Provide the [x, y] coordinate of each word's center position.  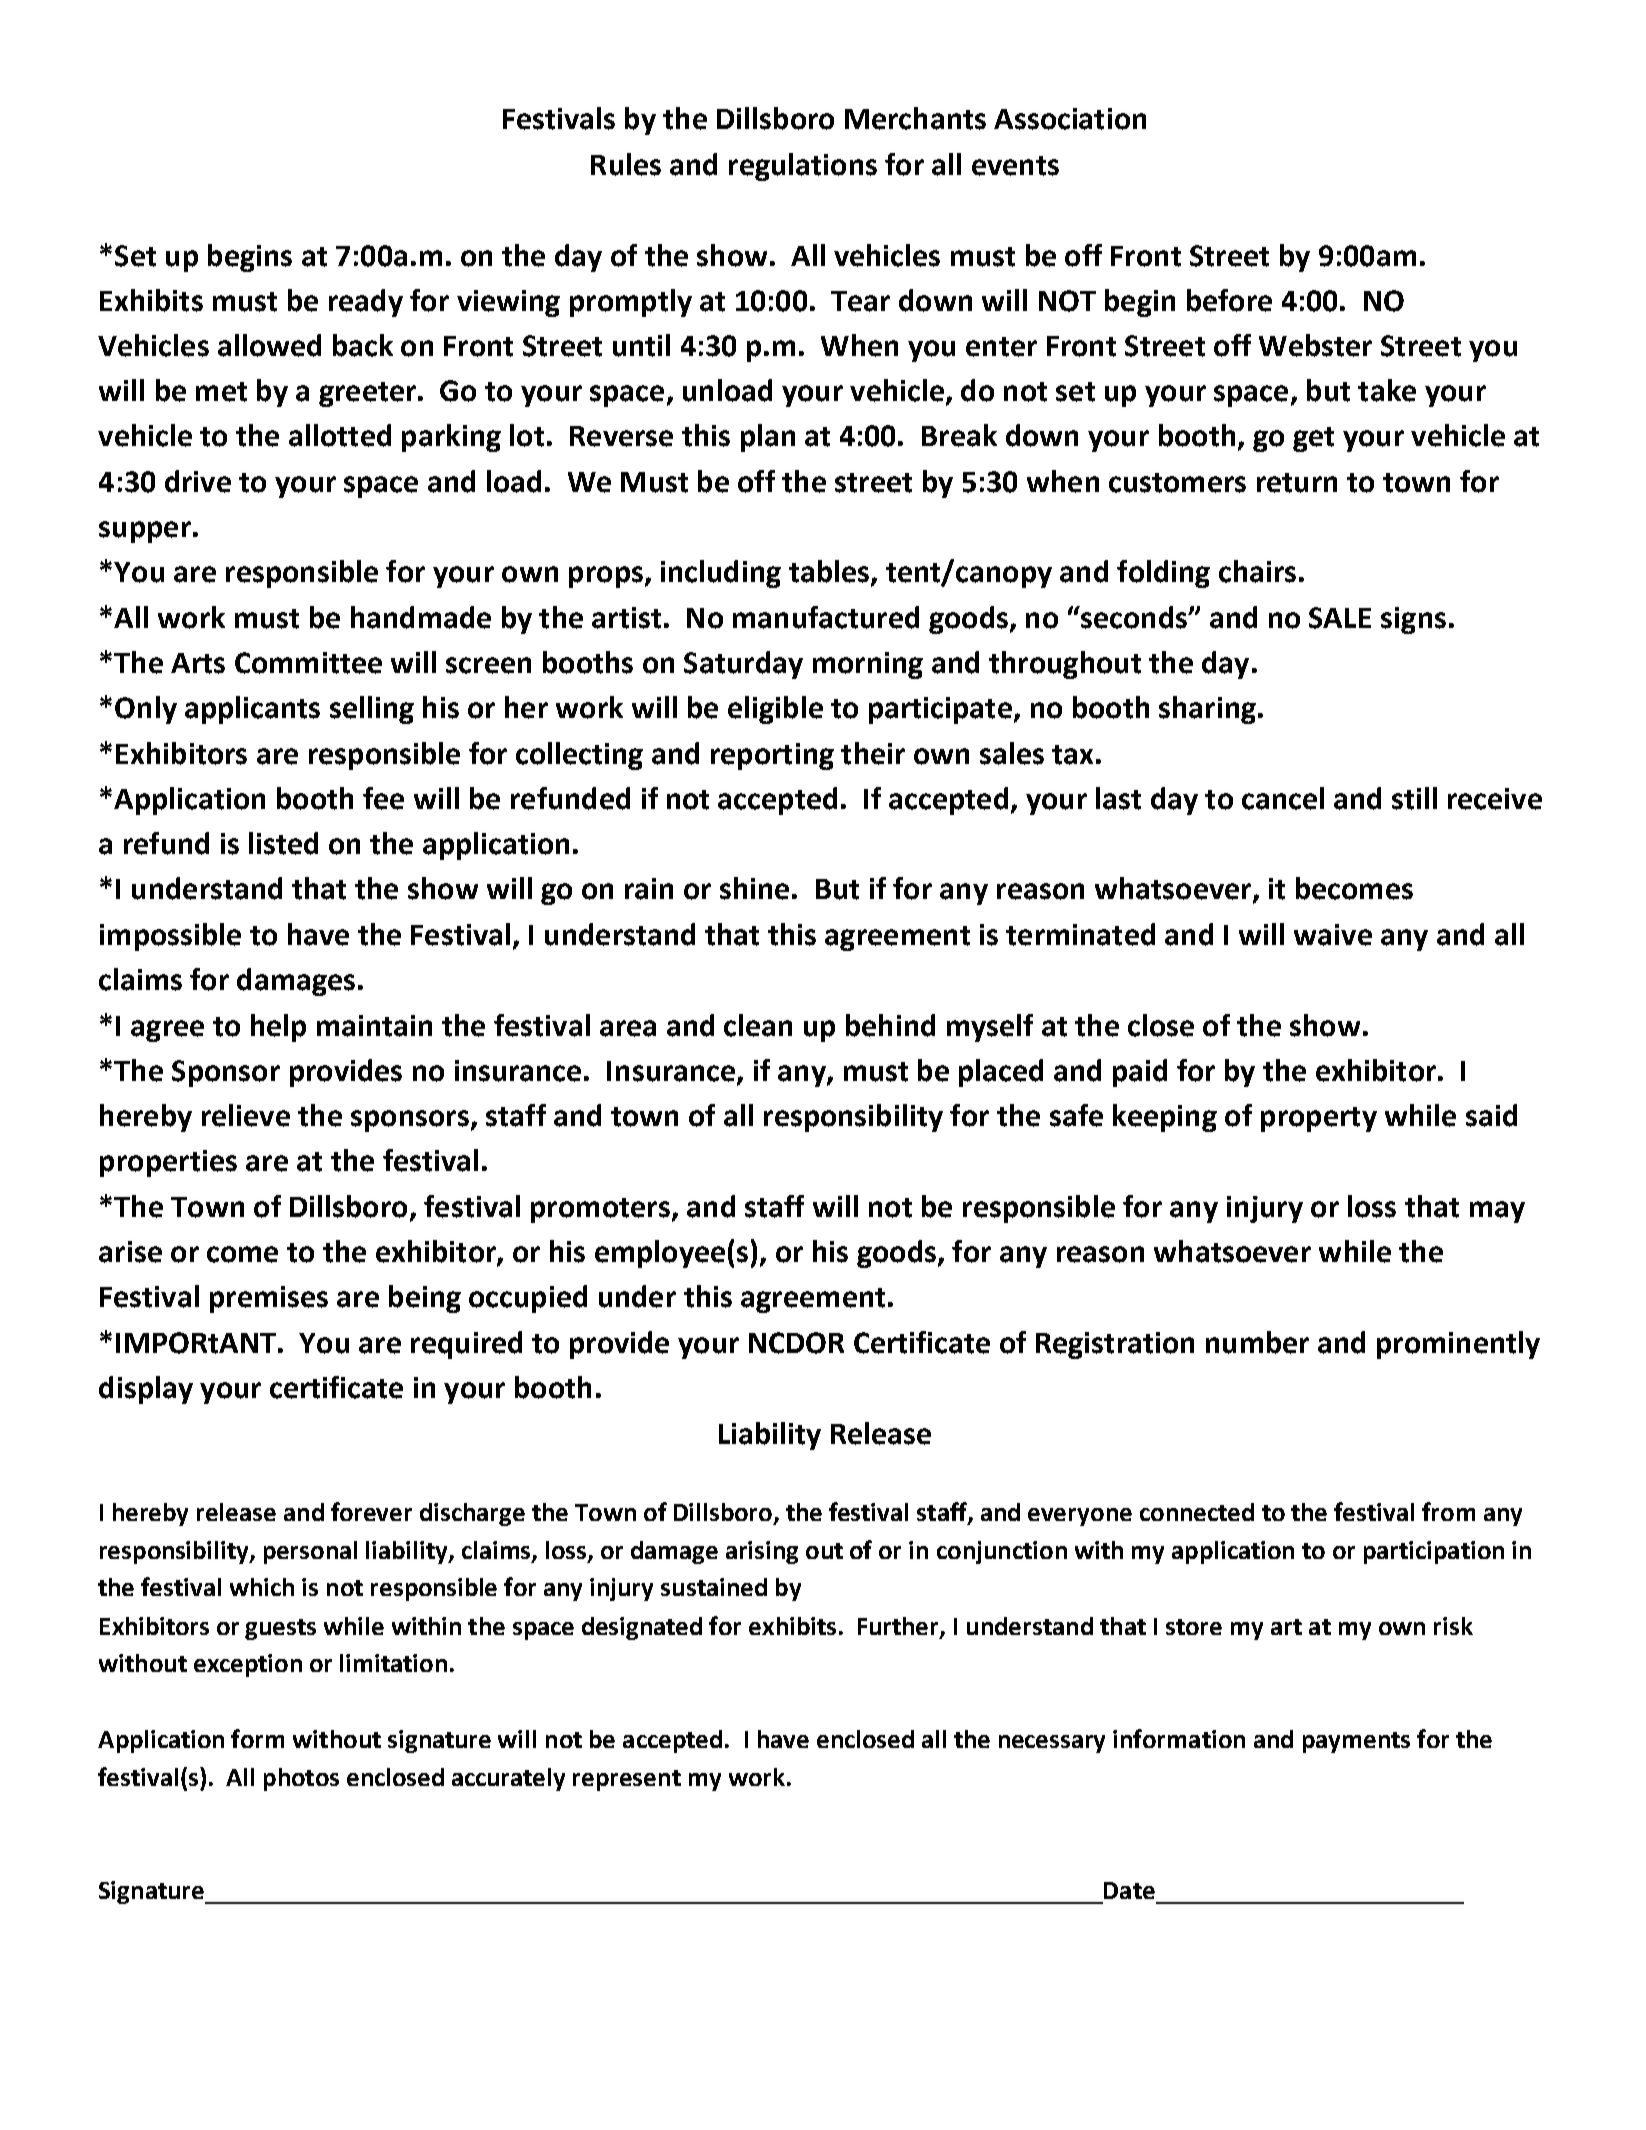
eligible [775, 710]
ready [366, 303]
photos [301, 1779]
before [1229, 300]
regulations [803, 167]
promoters [600, 1210]
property [1319, 1119]
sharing [1207, 710]
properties [168, 1163]
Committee [308, 663]
